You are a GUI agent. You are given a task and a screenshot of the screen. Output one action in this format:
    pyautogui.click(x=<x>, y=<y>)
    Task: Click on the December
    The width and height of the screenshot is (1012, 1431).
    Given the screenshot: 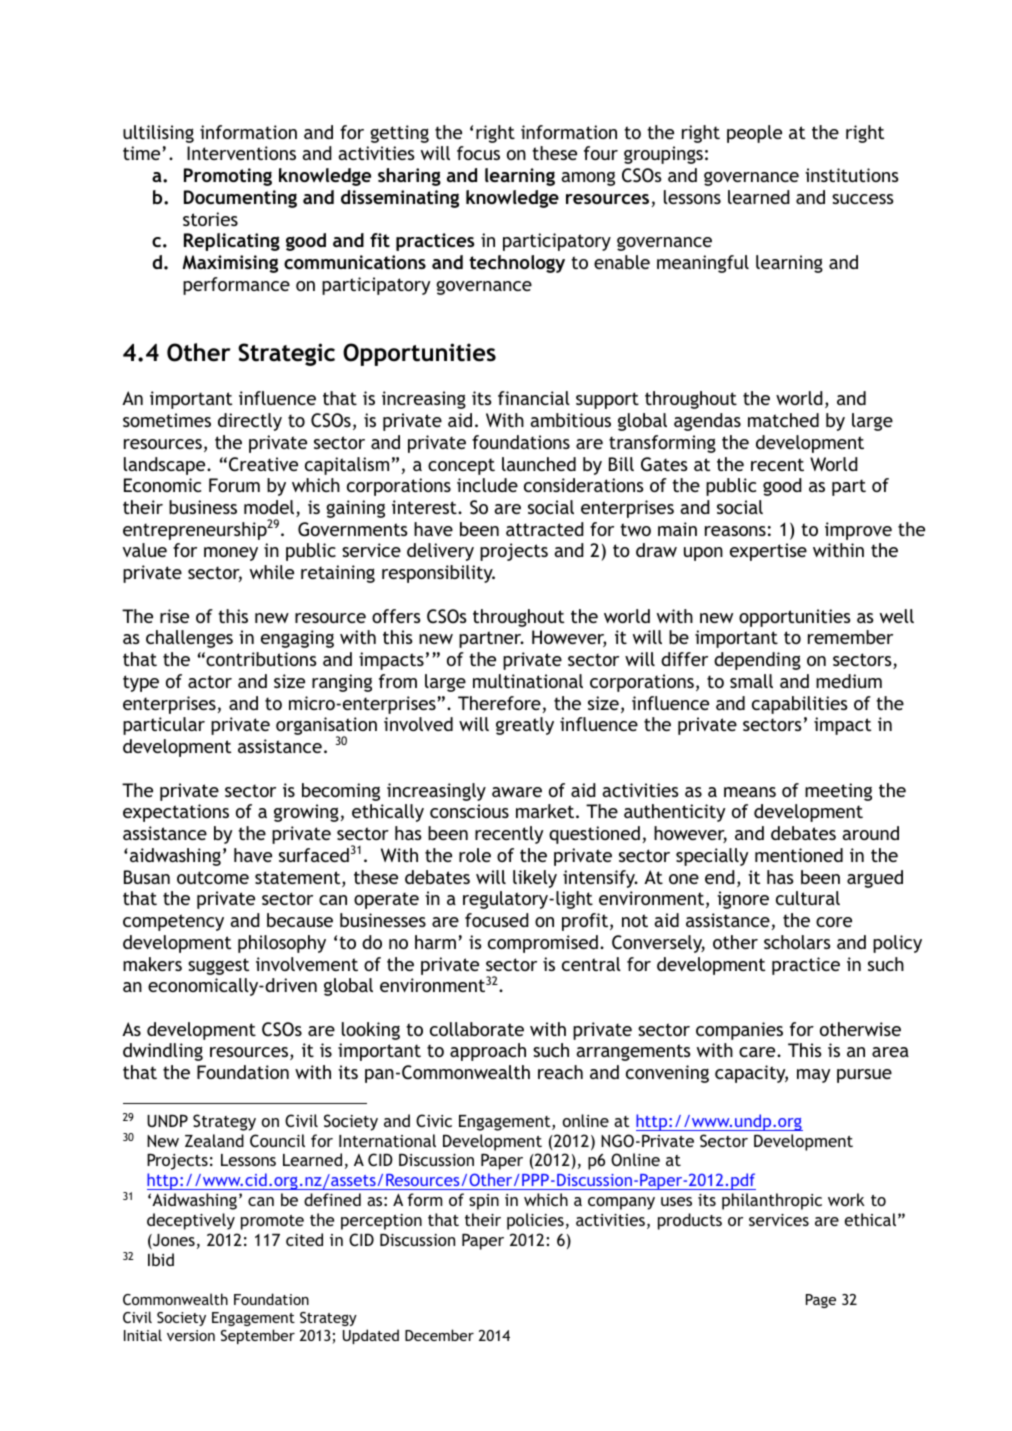 What is the action you would take?
    pyautogui.click(x=439, y=1335)
